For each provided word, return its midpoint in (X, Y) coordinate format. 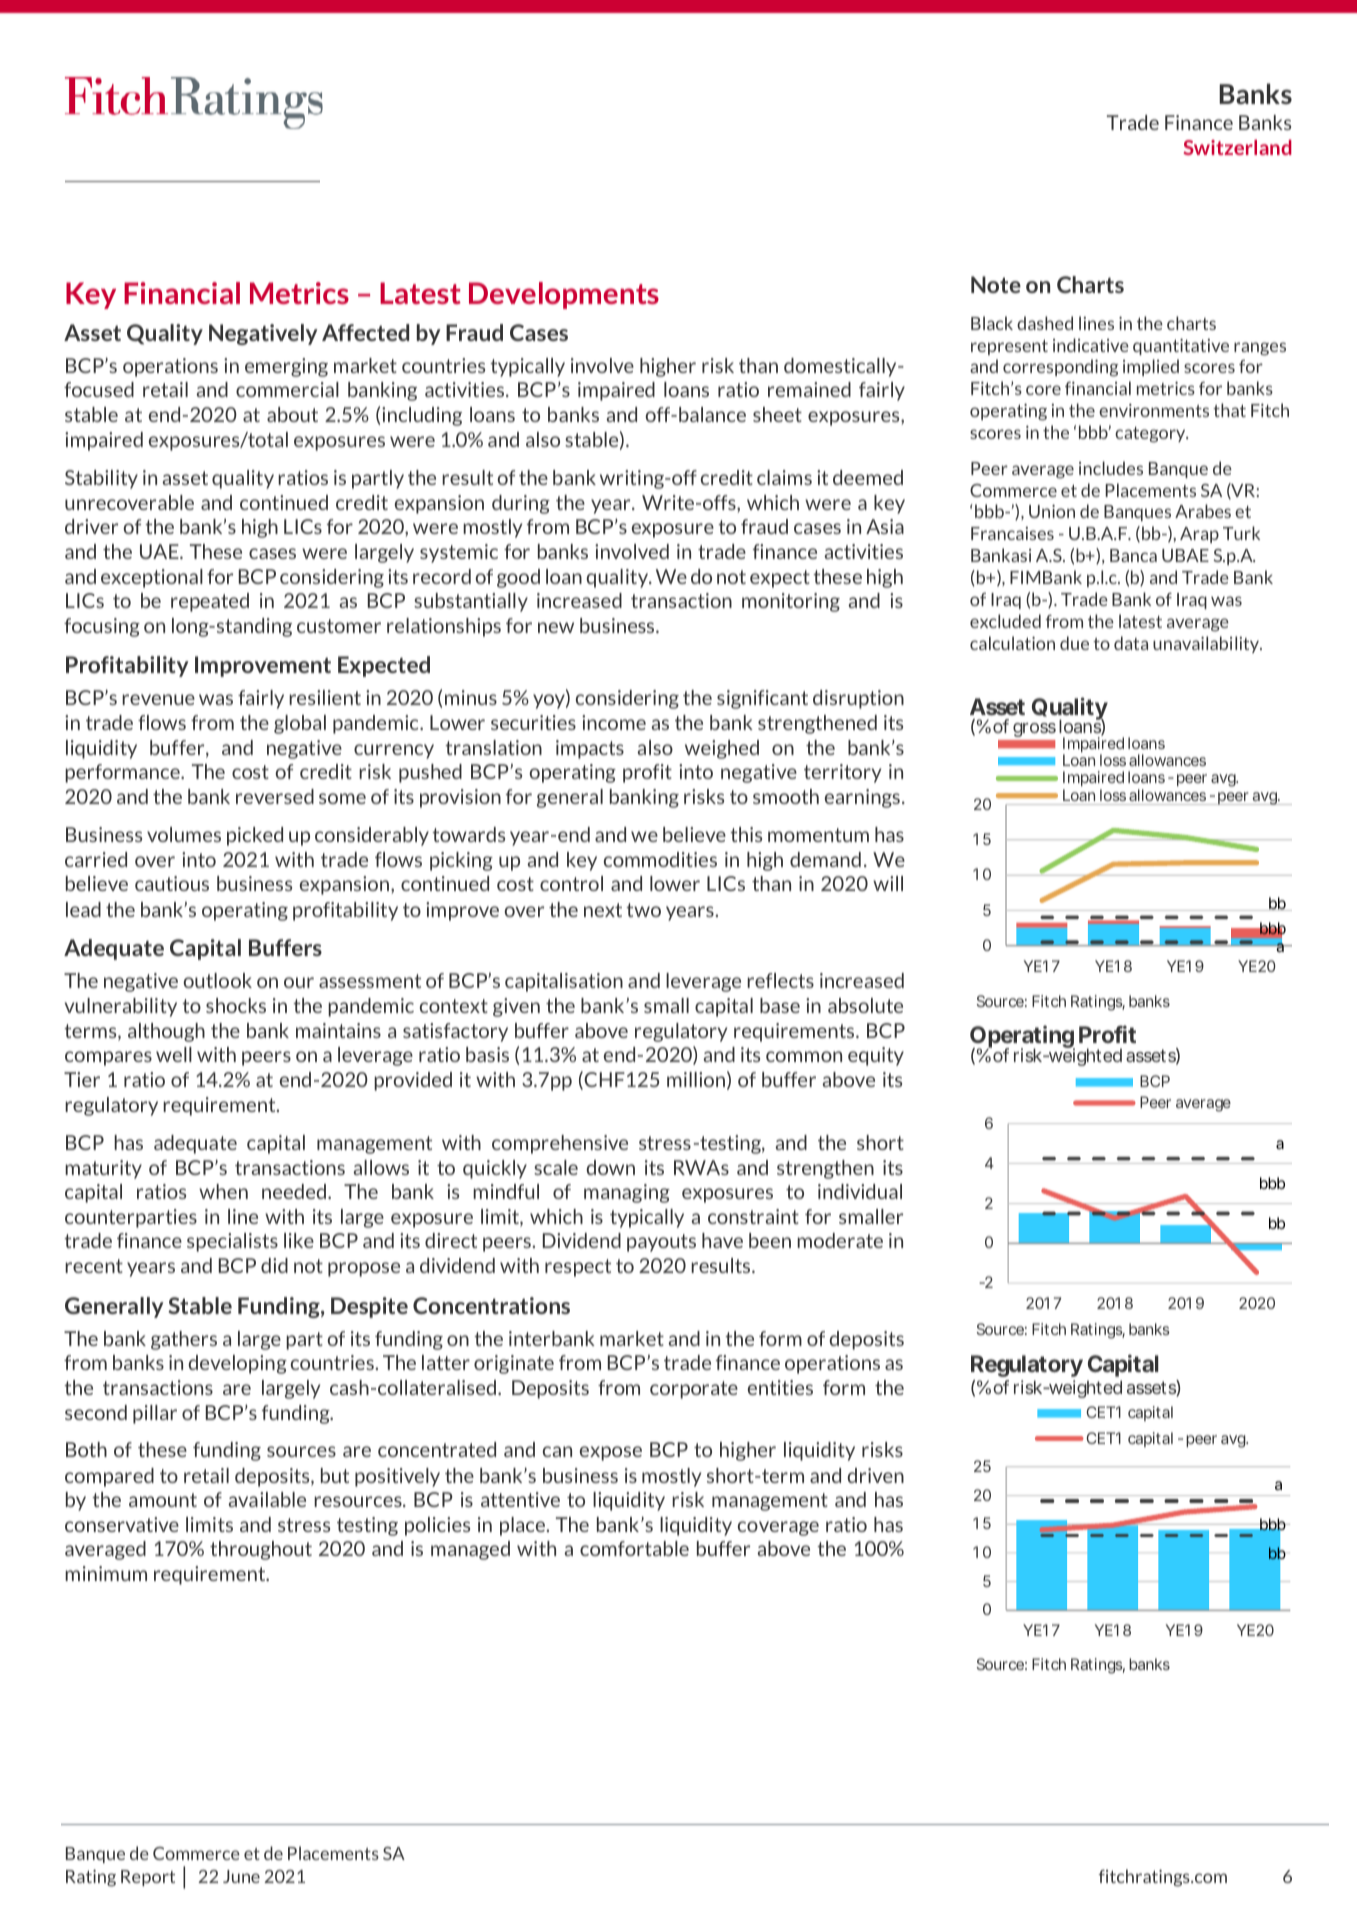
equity (876, 1056)
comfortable (634, 1548)
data (1131, 643)
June (241, 1876)
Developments (564, 295)
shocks (236, 1005)
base (780, 1005)
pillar (155, 1414)
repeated (210, 602)
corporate (694, 1390)
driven (875, 1475)
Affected (365, 332)
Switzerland (1237, 147)
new (556, 627)
